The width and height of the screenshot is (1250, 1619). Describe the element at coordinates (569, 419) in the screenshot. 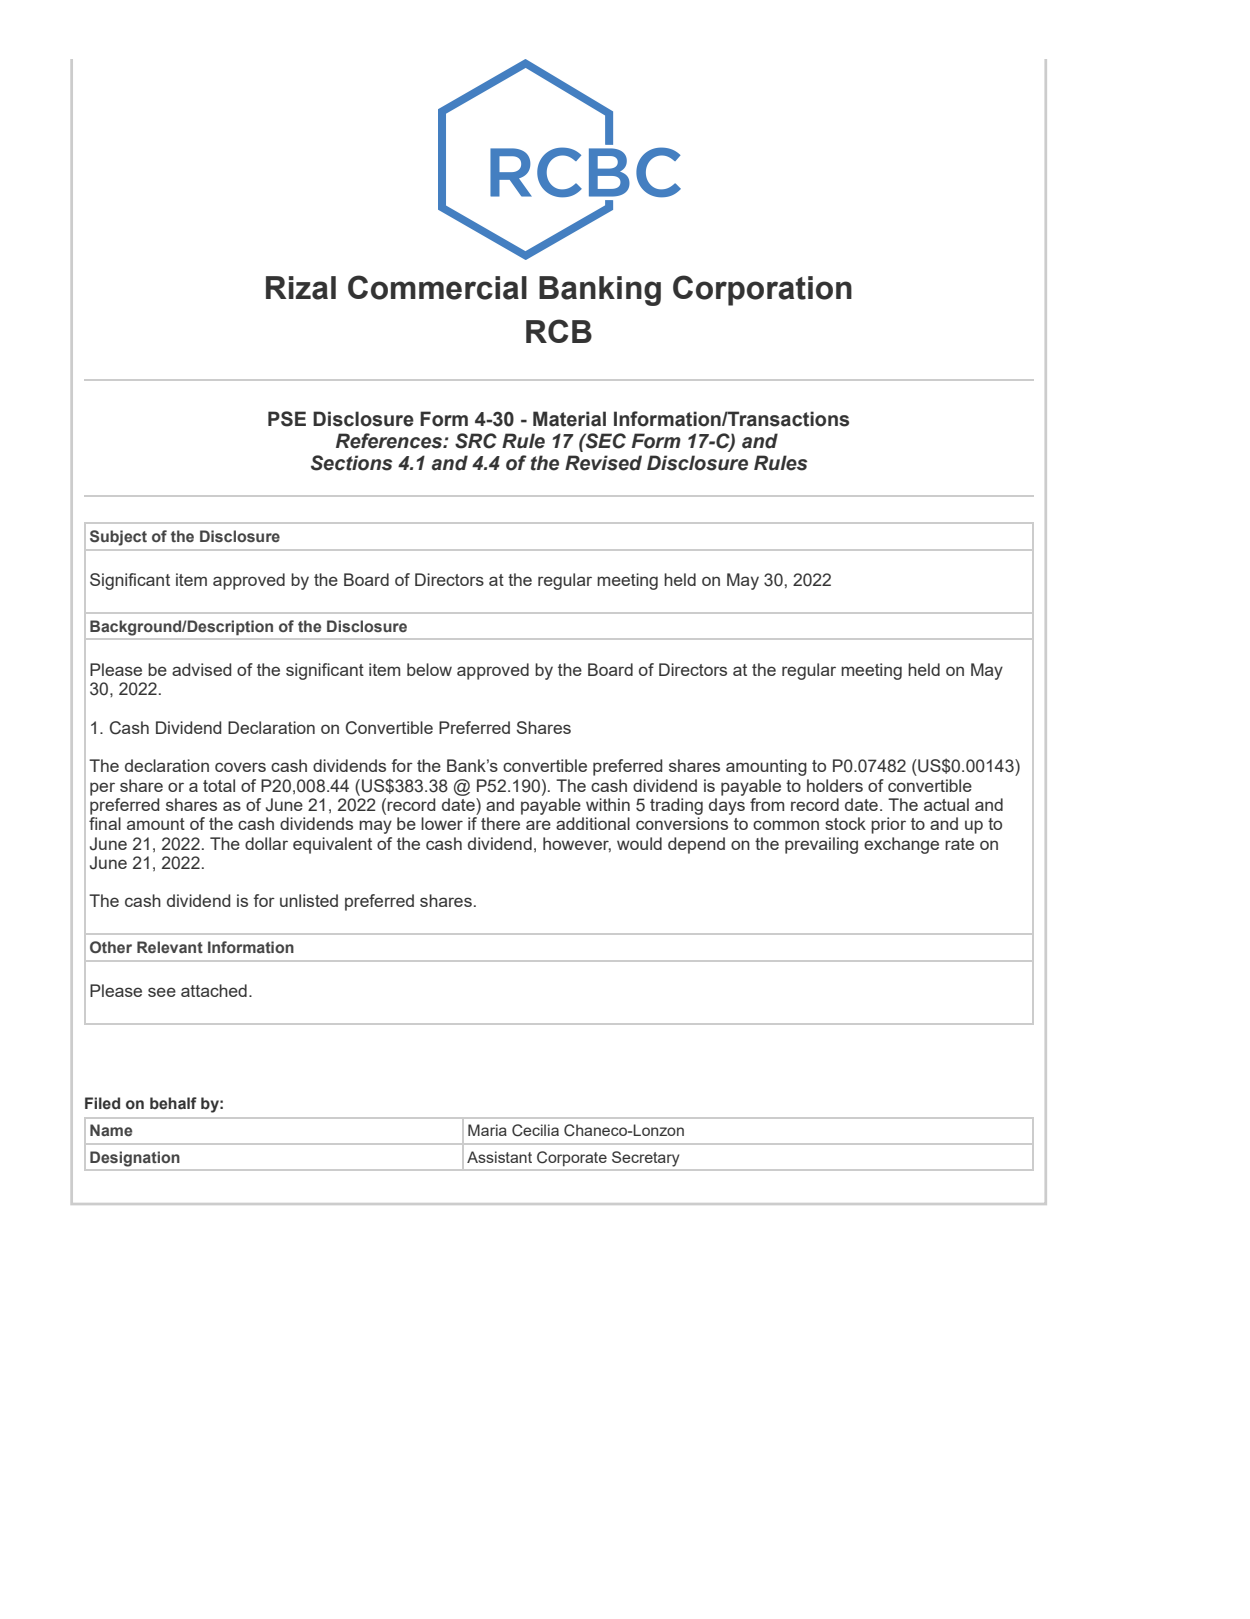

I see `Material` at that location.
